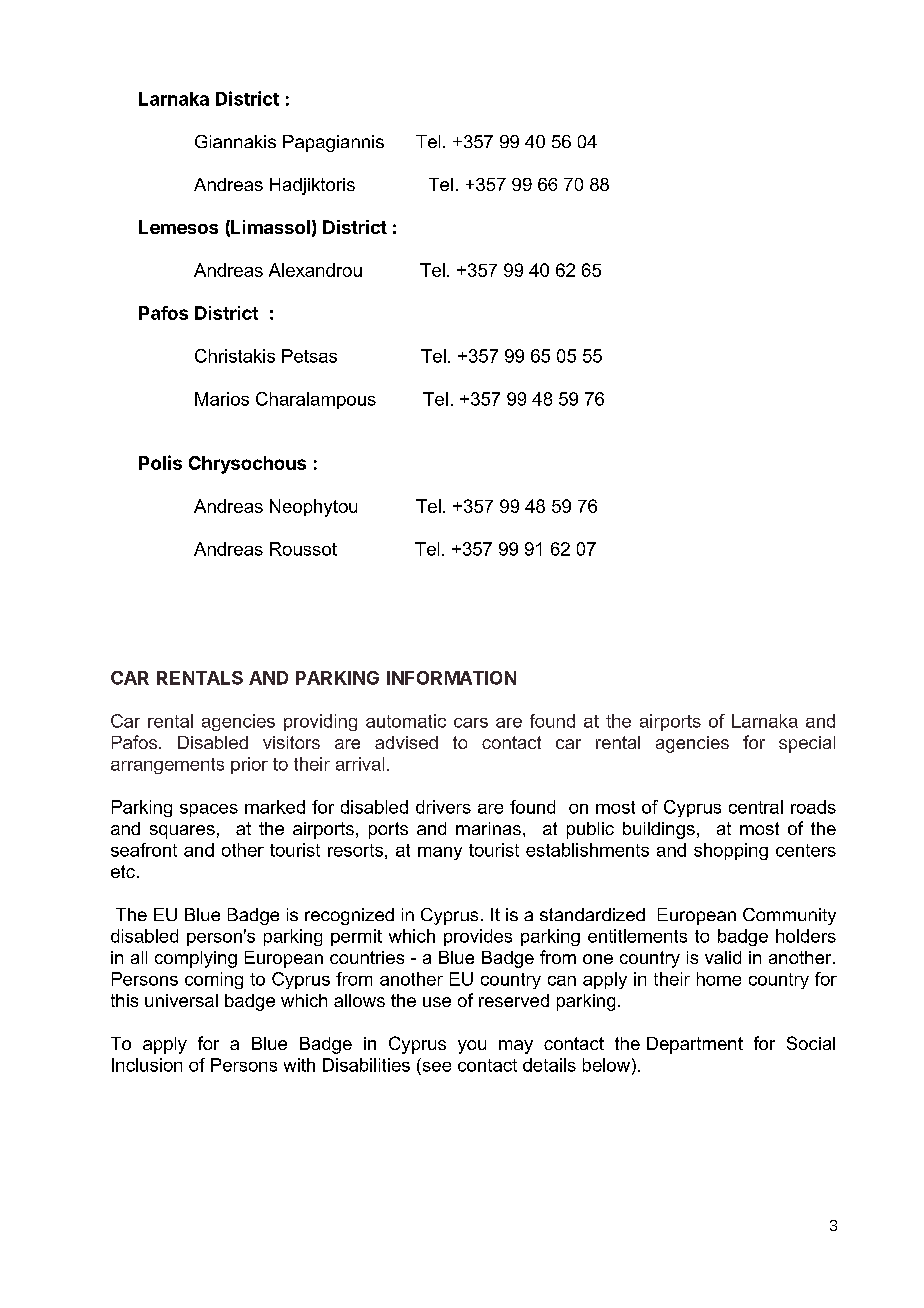  I want to click on Department, so click(695, 1045).
